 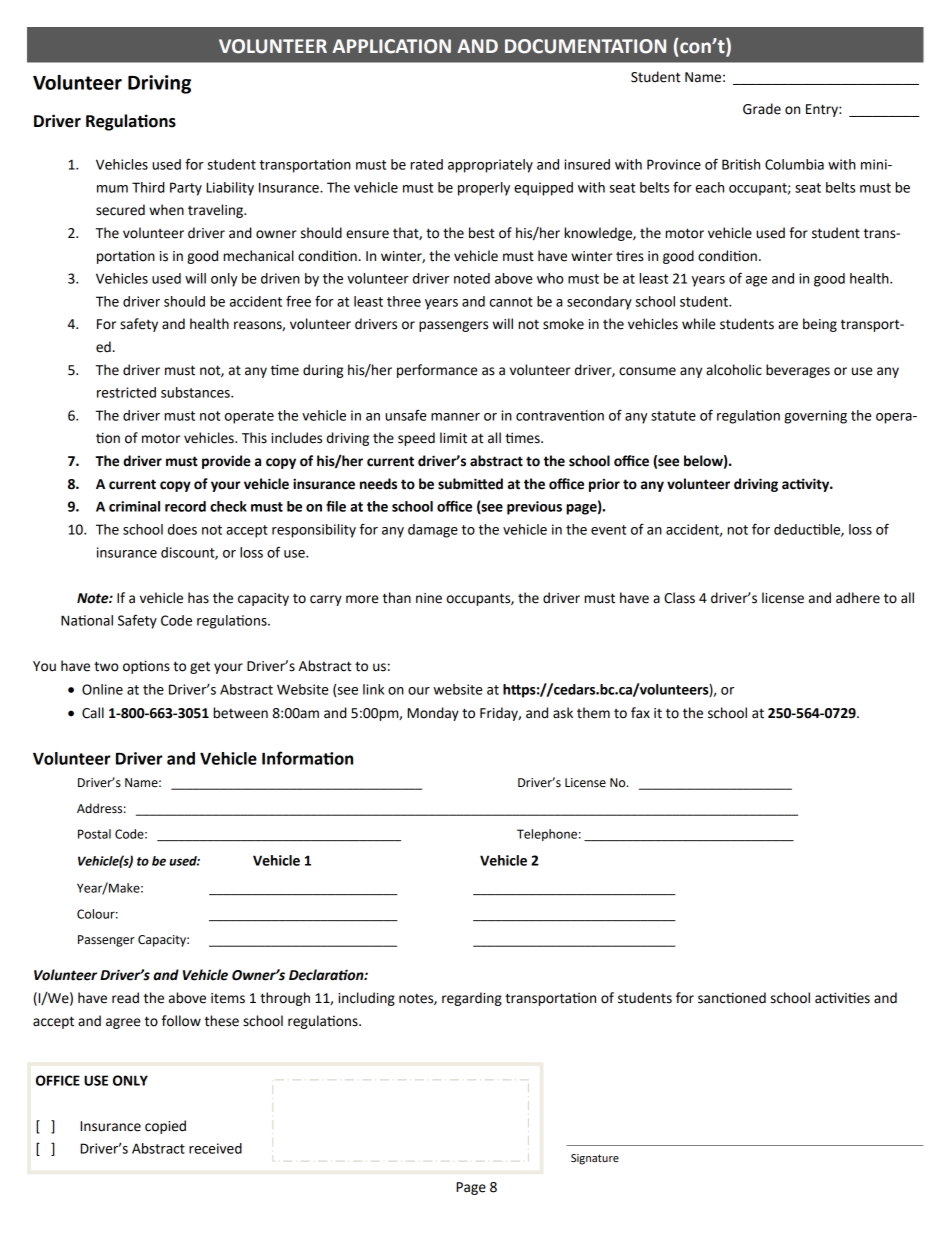 I want to click on copied, so click(x=165, y=1127).
